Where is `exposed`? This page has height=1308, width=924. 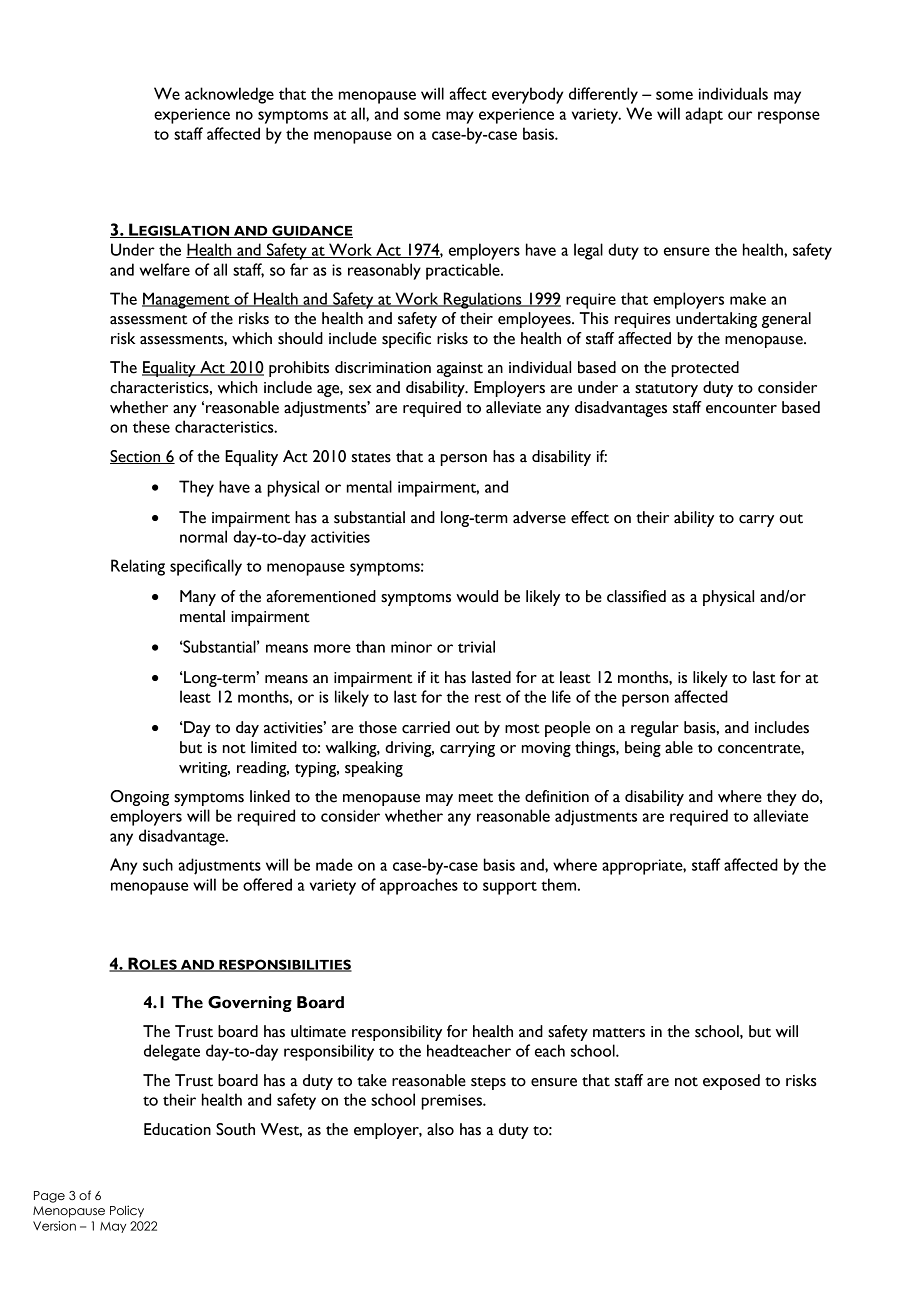 exposed is located at coordinates (731, 1082).
